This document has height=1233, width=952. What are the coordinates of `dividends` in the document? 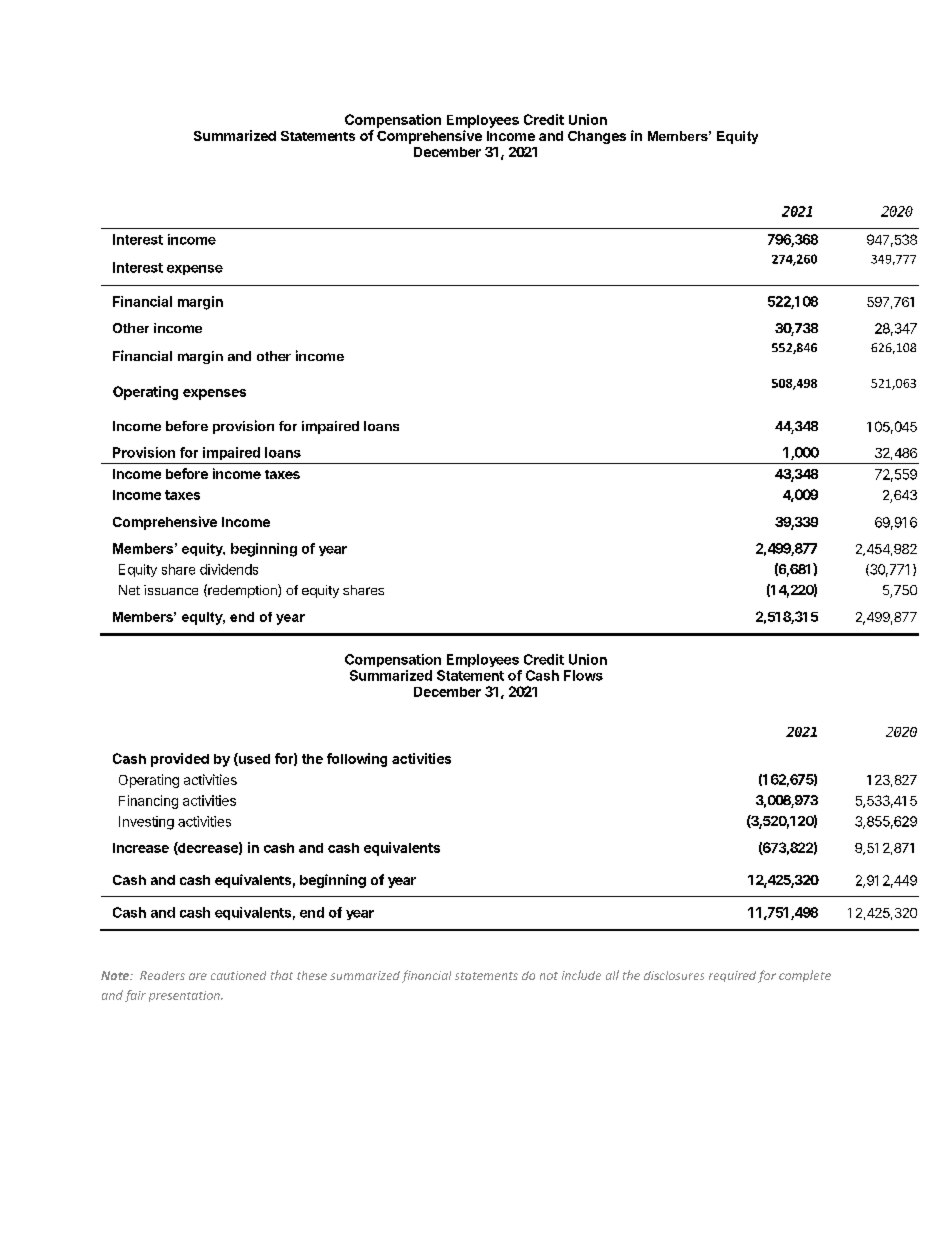 It's located at (229, 569).
